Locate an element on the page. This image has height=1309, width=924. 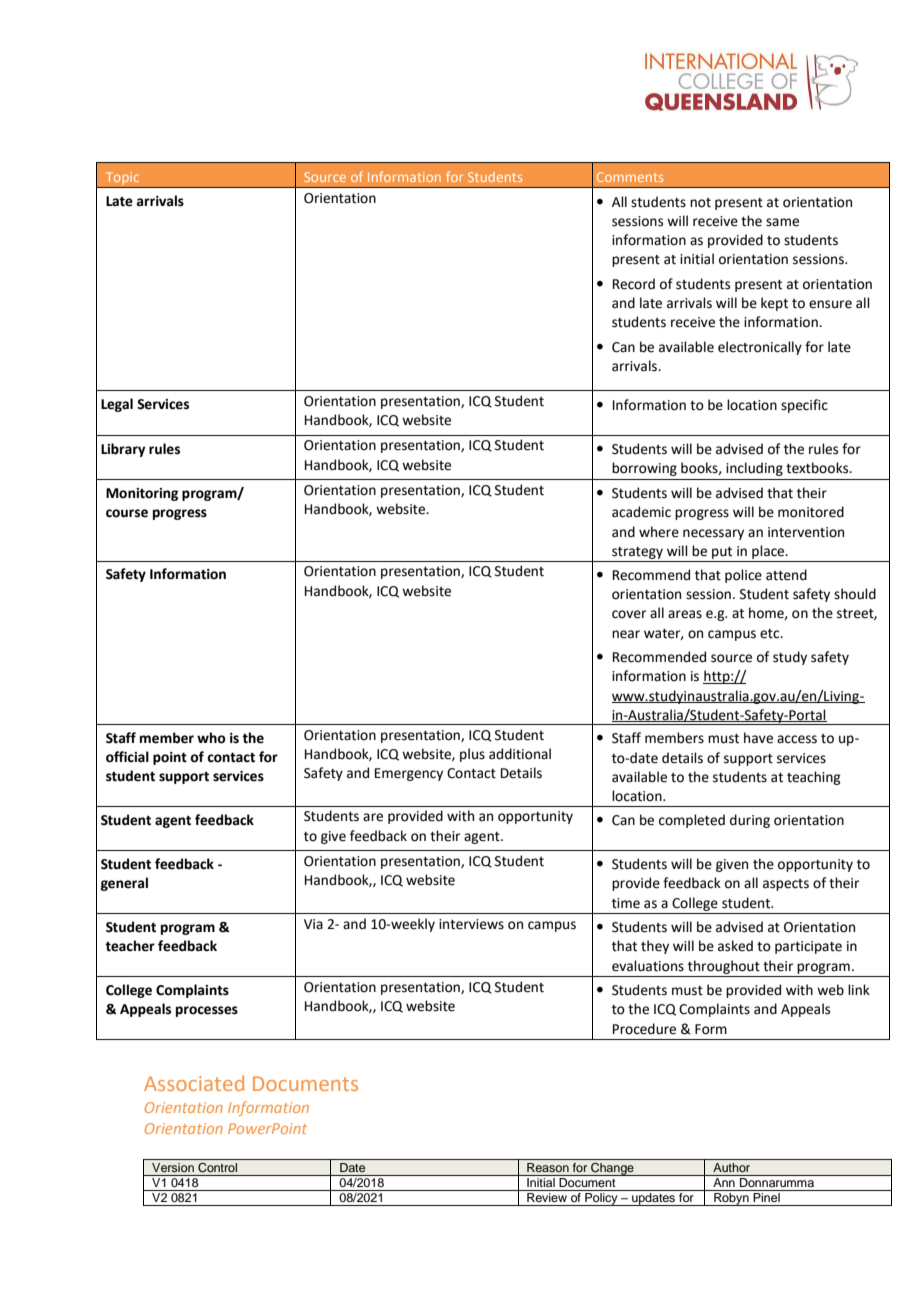
plus is located at coordinates (472, 755).
